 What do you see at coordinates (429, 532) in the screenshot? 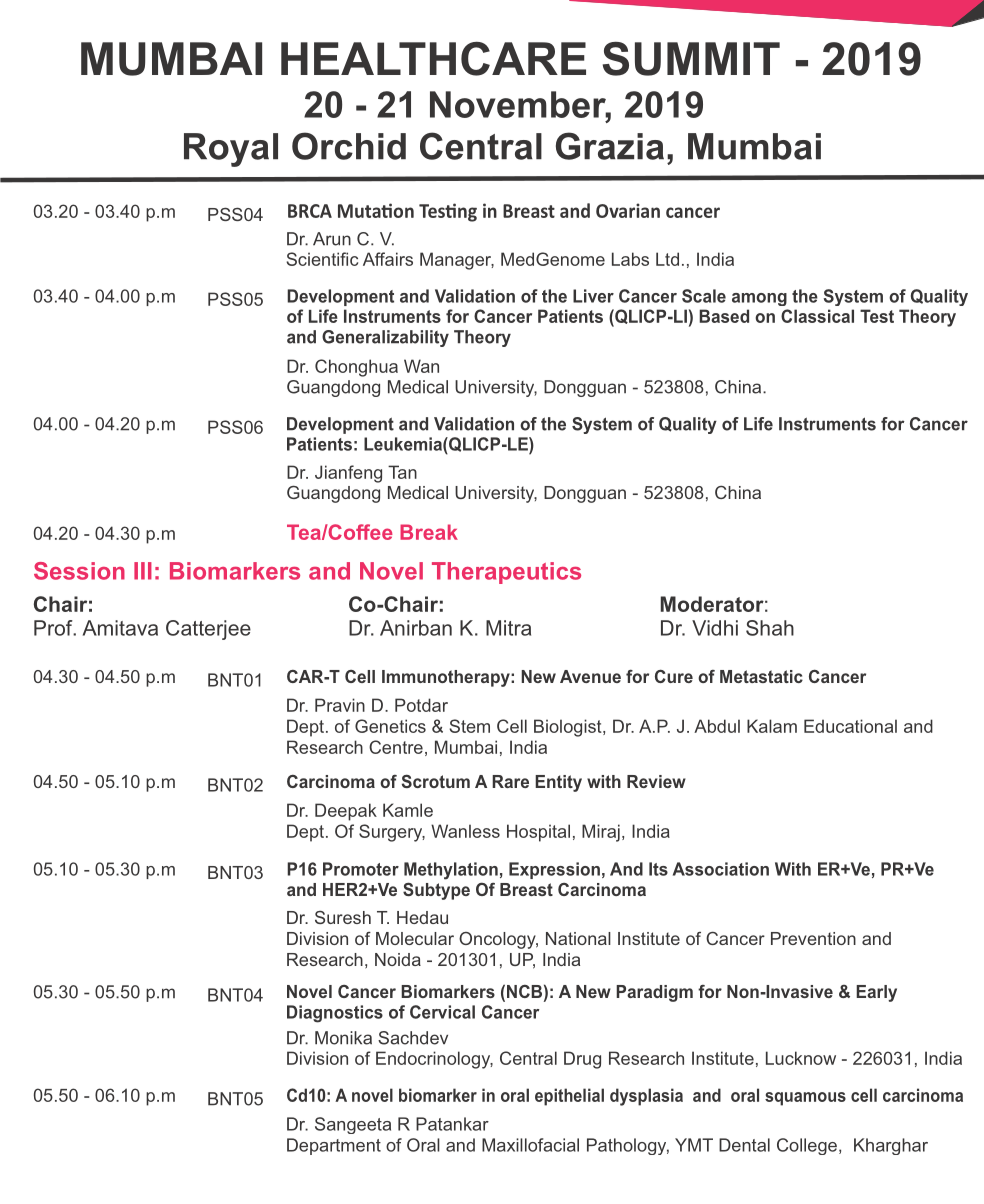
I see `Break` at bounding box center [429, 532].
